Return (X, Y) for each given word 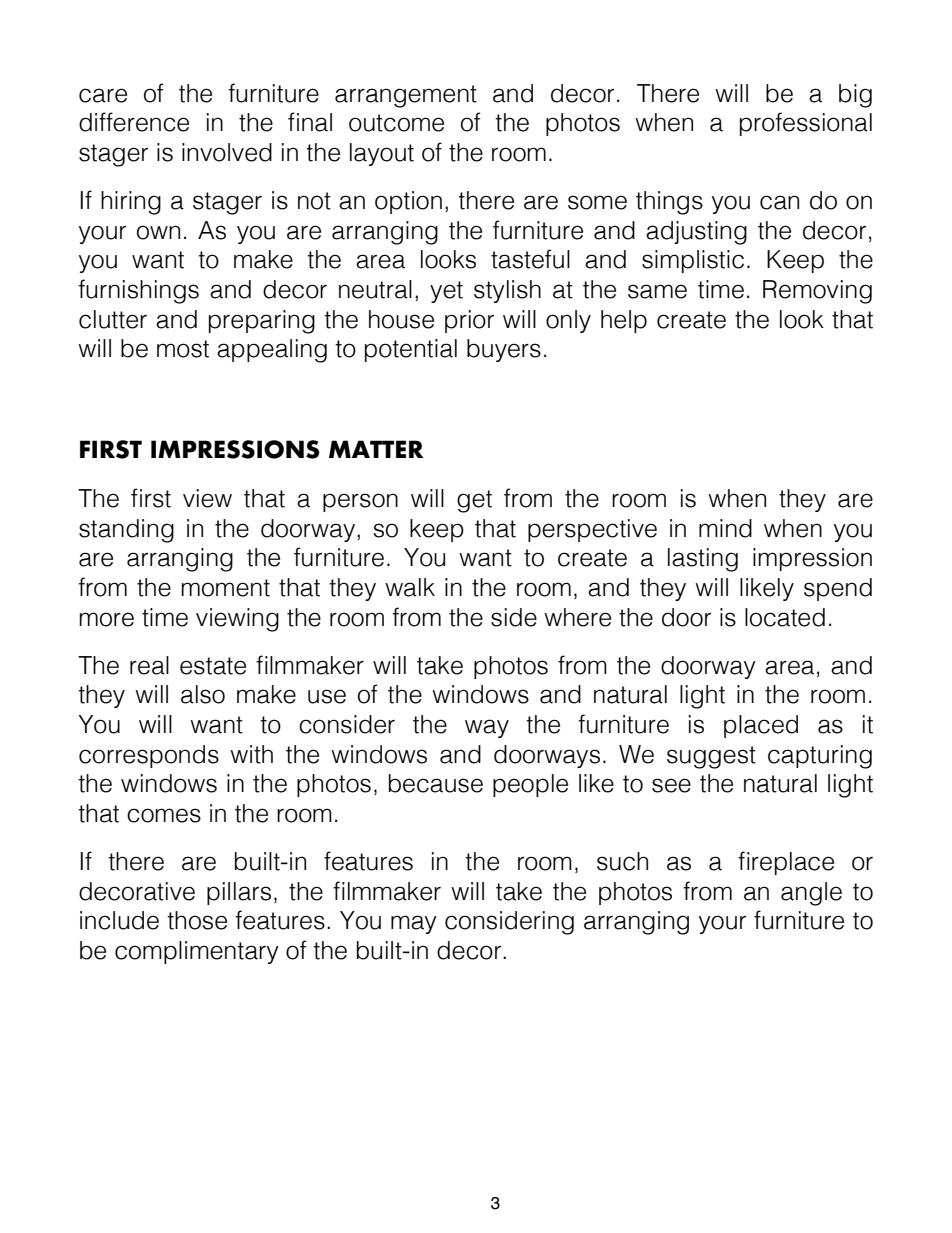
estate (213, 666)
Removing (817, 292)
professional (806, 124)
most (183, 349)
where (577, 617)
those (197, 920)
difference (134, 122)
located (785, 617)
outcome (396, 123)
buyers (504, 350)
